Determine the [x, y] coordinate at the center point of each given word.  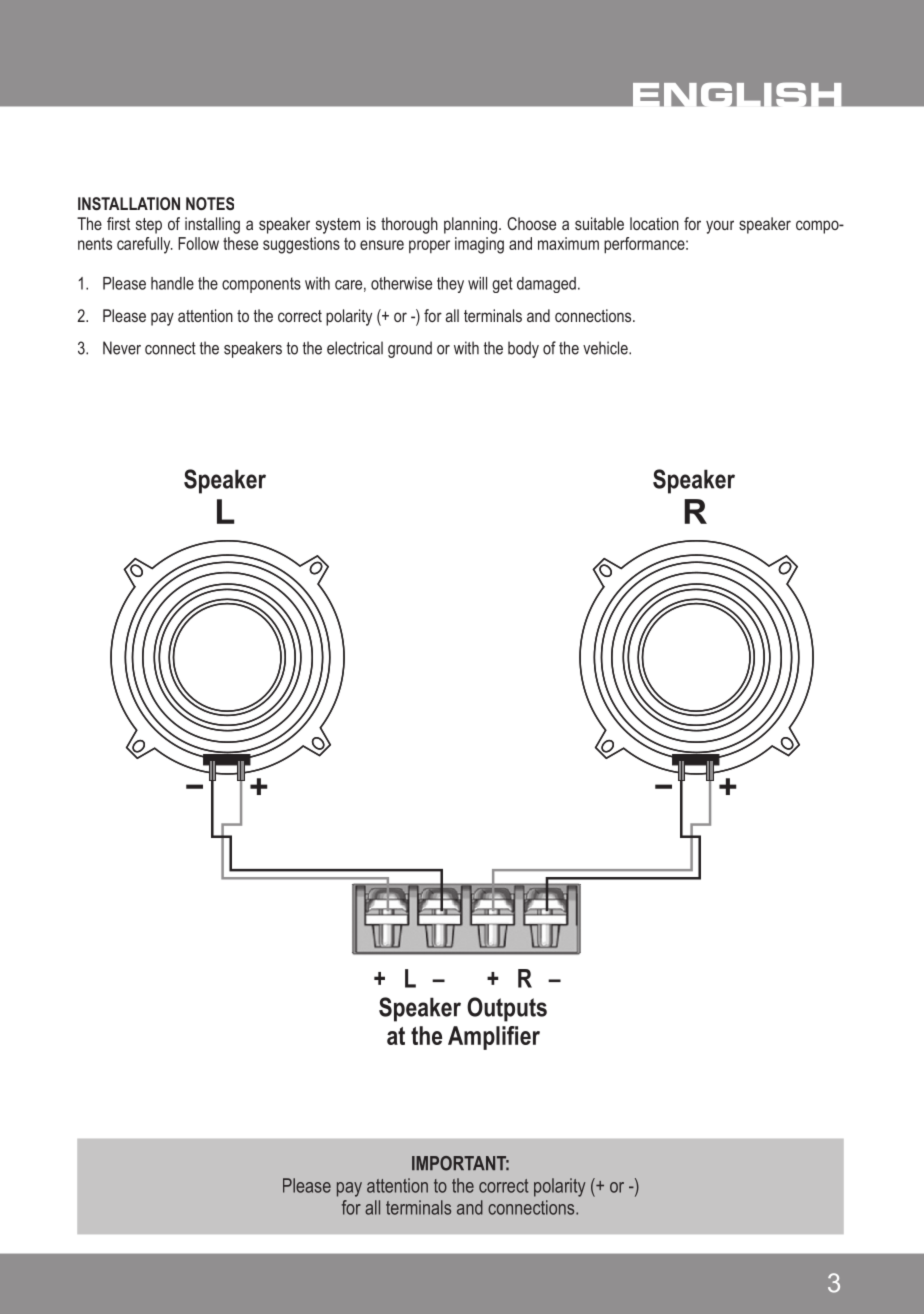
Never [122, 348]
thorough [409, 225]
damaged [546, 285]
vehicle [606, 348]
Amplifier [494, 1038]
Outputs [507, 1009]
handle [172, 283]
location [654, 223]
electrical [355, 348]
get [502, 285]
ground [410, 349]
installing [212, 225]
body [523, 349]
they [450, 285]
